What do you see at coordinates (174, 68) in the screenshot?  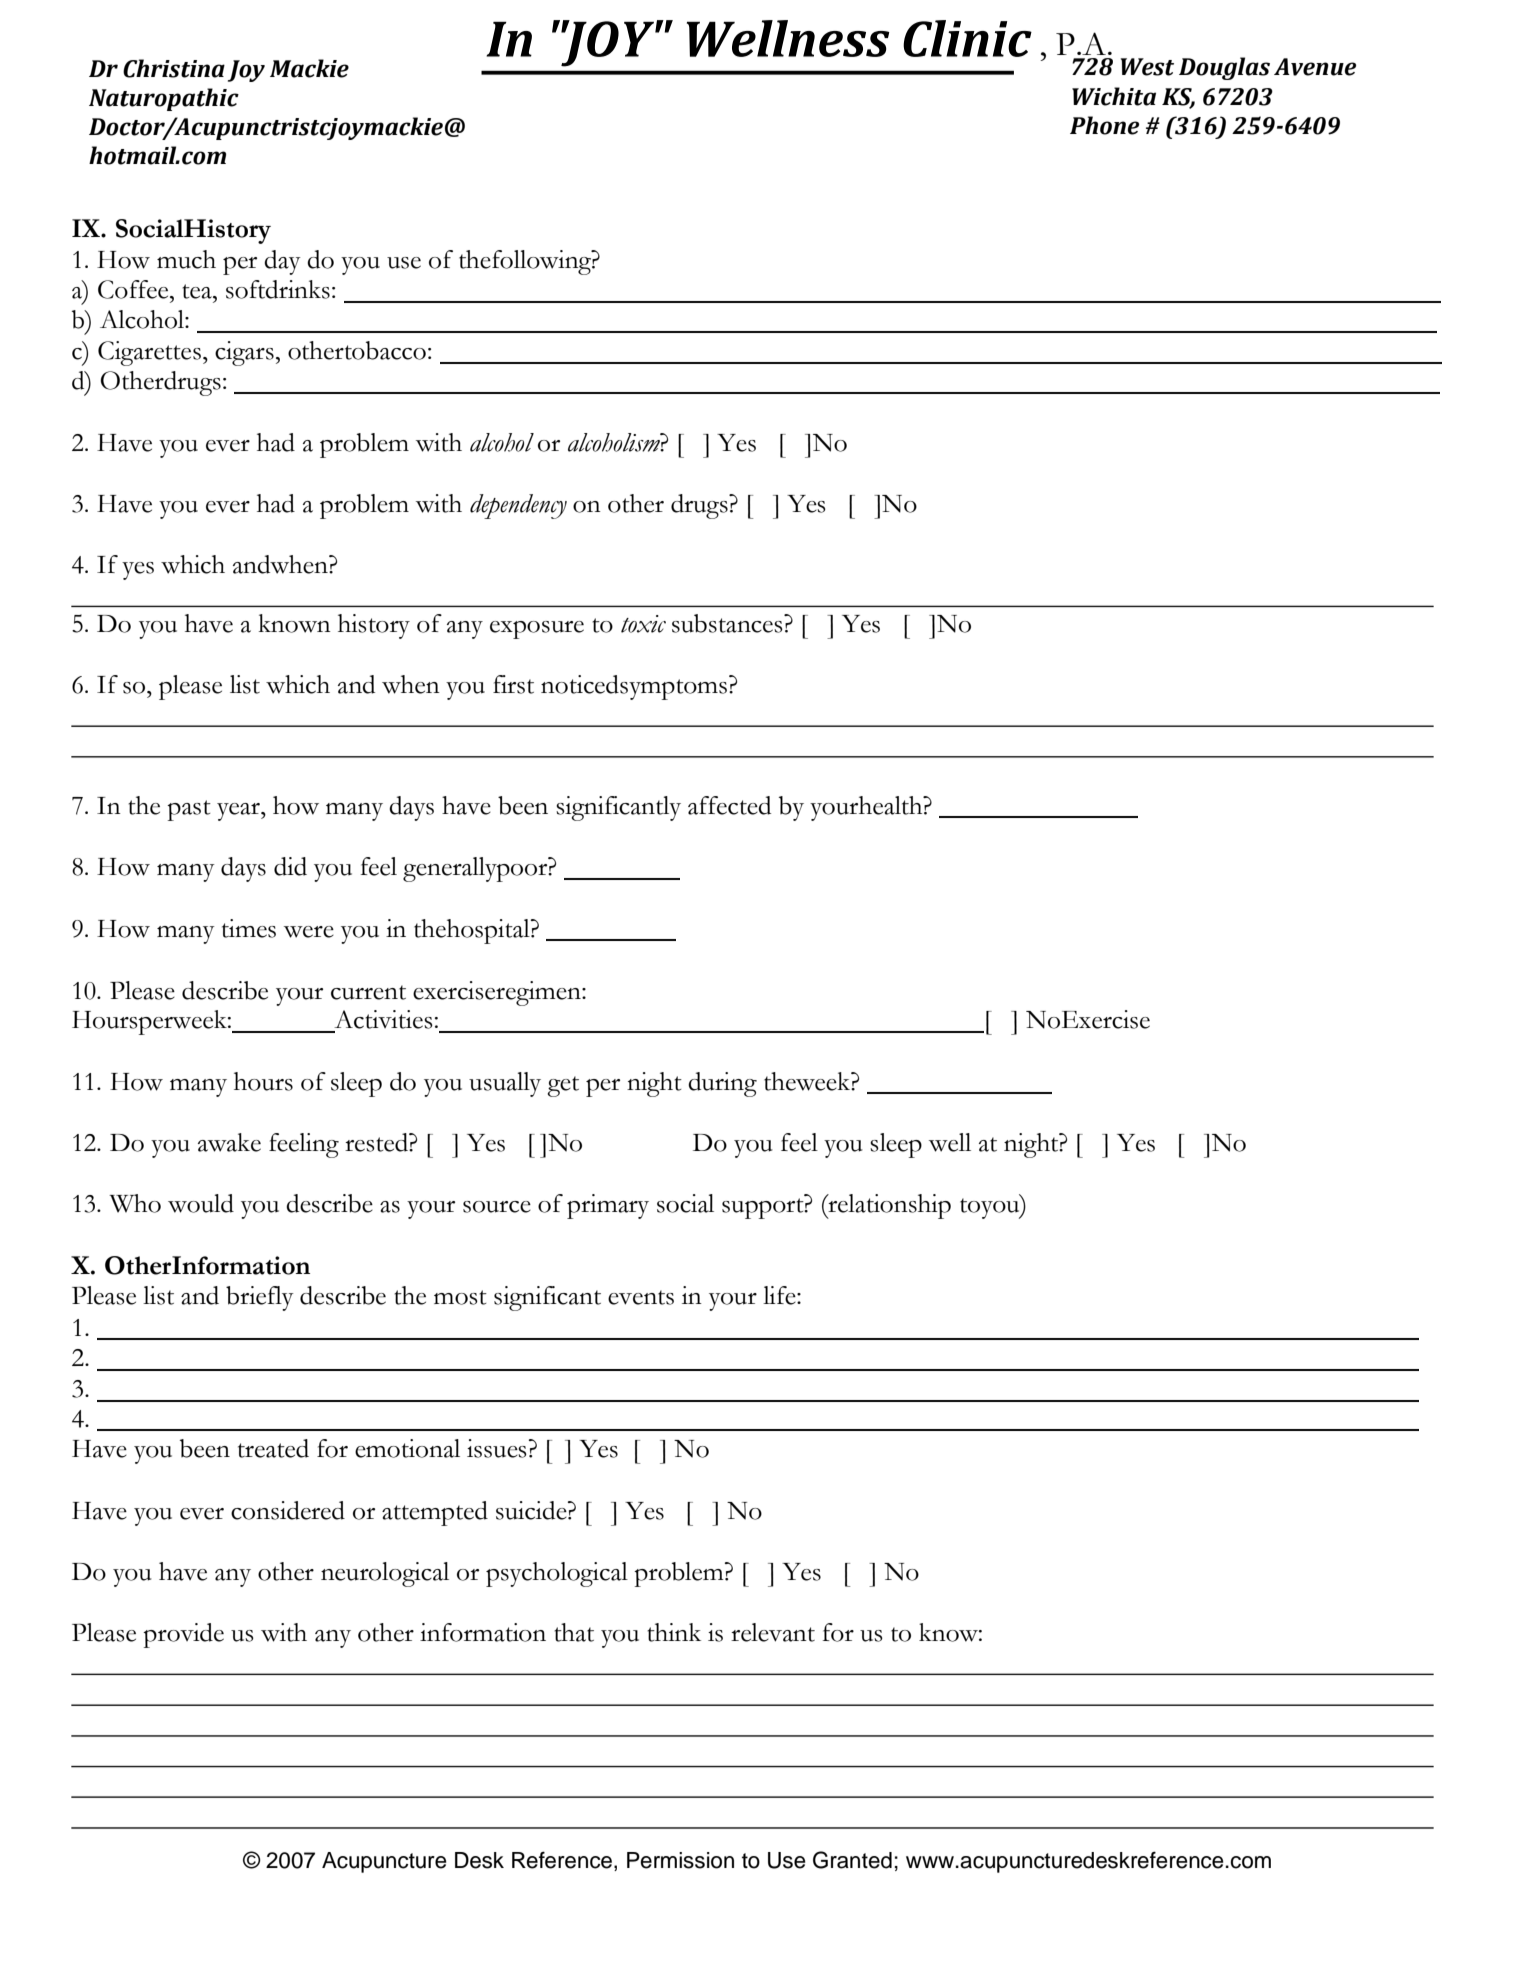 I see `Christina` at bounding box center [174, 68].
